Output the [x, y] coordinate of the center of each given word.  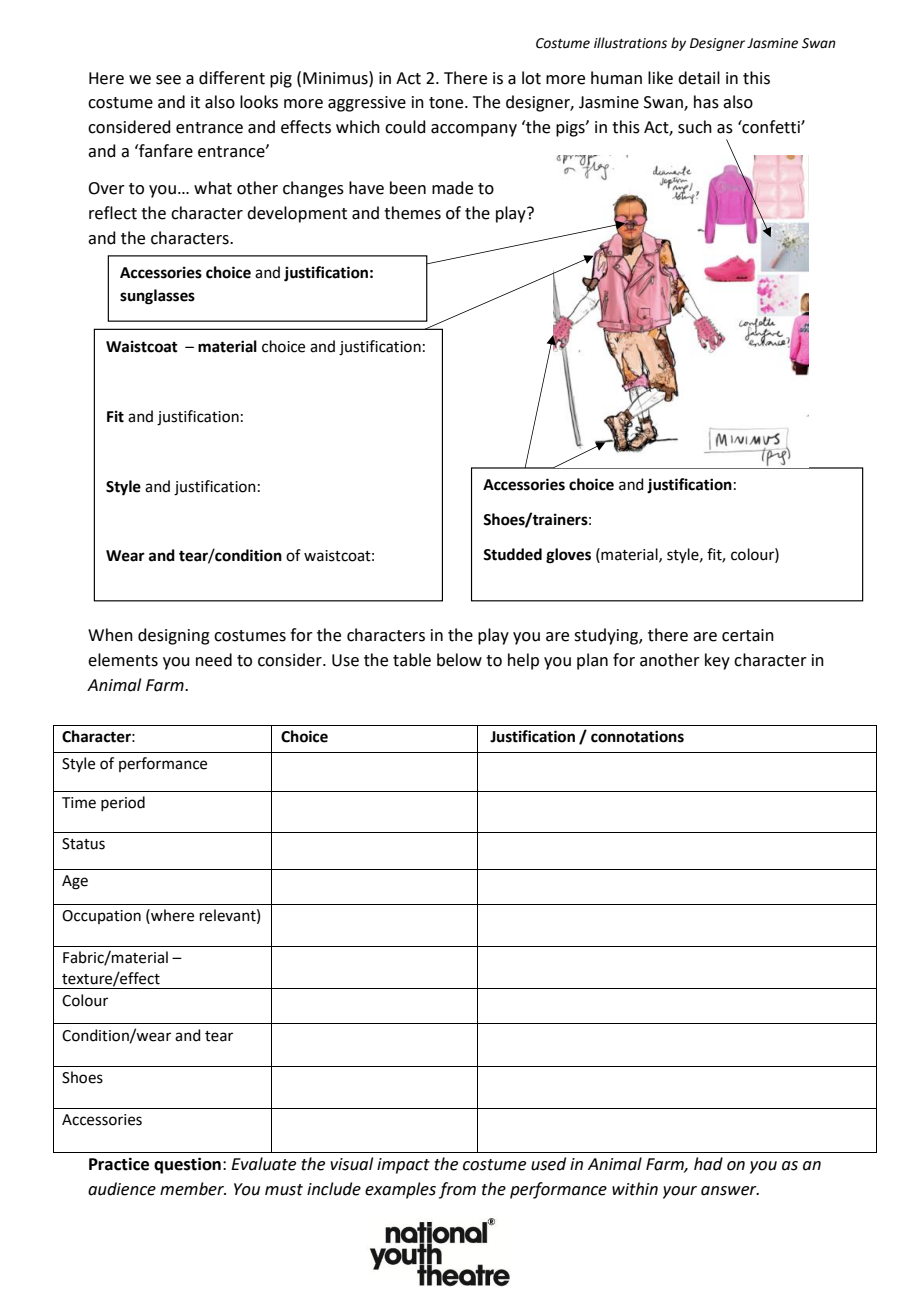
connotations [637, 736]
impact [403, 1166]
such [695, 127]
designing [174, 636]
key [717, 661]
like [660, 78]
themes [412, 213]
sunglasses [157, 297]
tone [447, 103]
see [168, 80]
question [187, 1165]
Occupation [101, 917]
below [459, 660]
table [412, 660]
